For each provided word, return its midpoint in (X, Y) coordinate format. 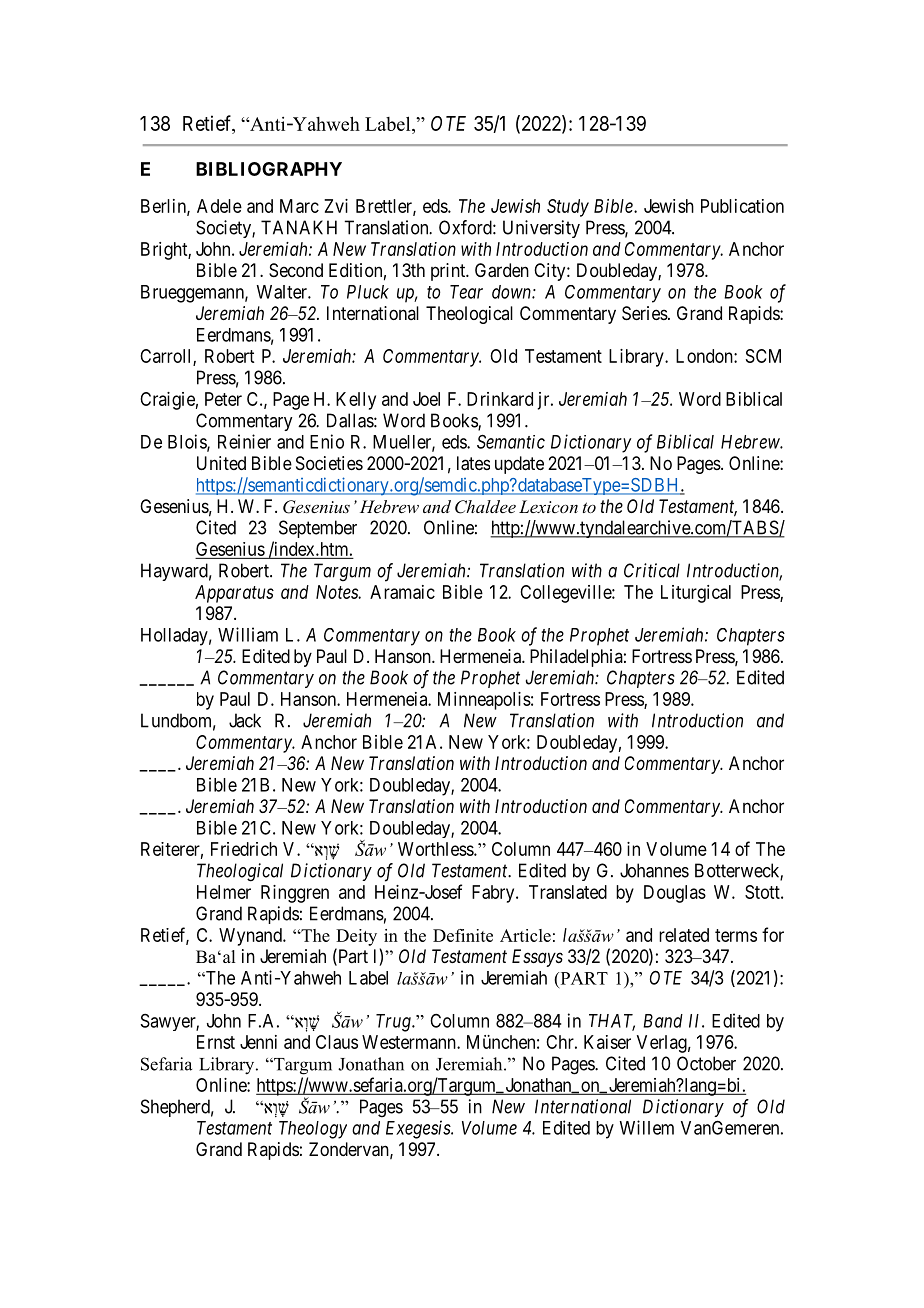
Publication (742, 206)
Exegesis (419, 1129)
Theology (313, 1130)
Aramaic (402, 592)
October (706, 1063)
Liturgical (696, 594)
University (541, 229)
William (248, 634)
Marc (299, 206)
